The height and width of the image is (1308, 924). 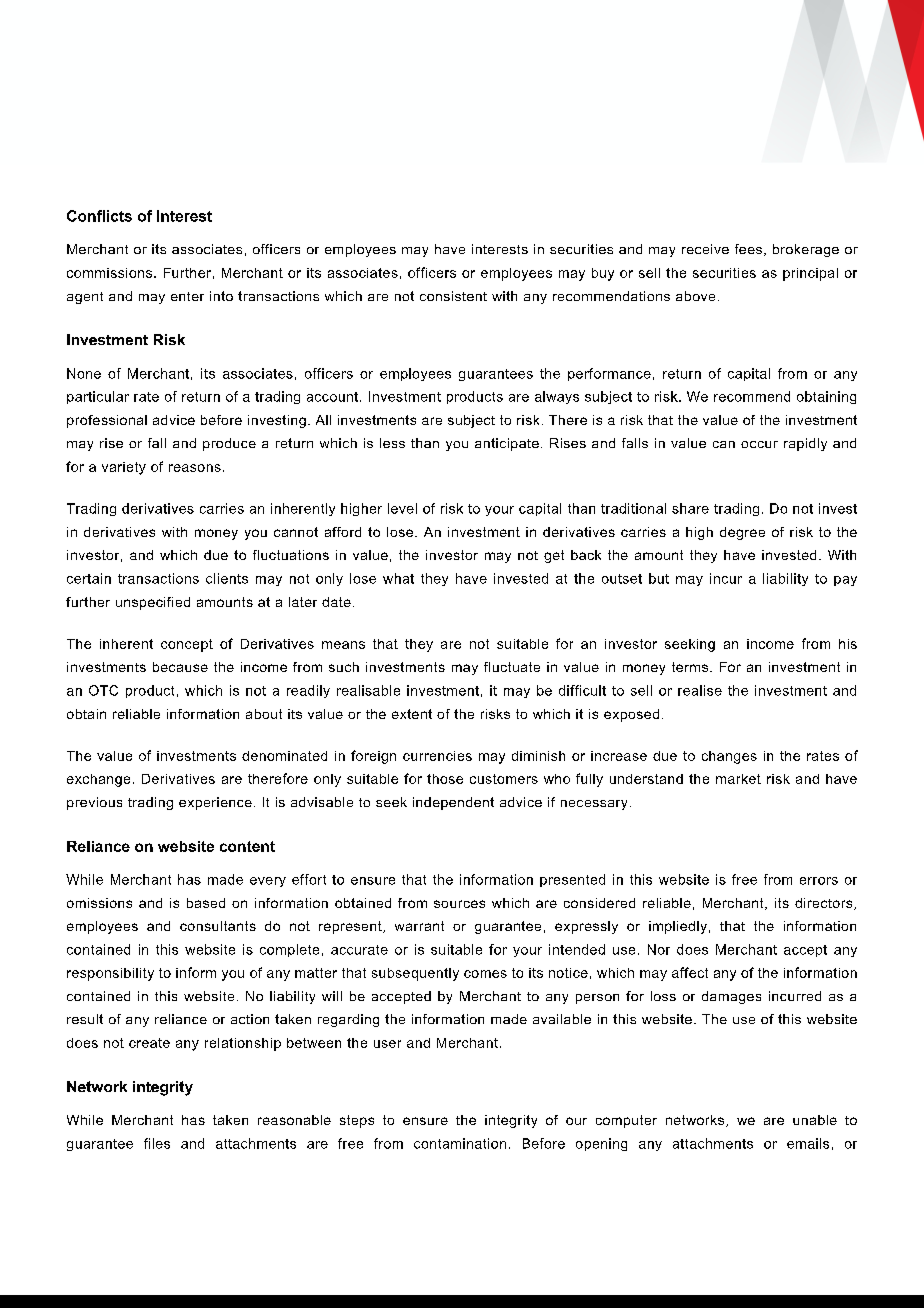 What do you see at coordinates (157, 1143) in the image?
I see `files` at bounding box center [157, 1143].
